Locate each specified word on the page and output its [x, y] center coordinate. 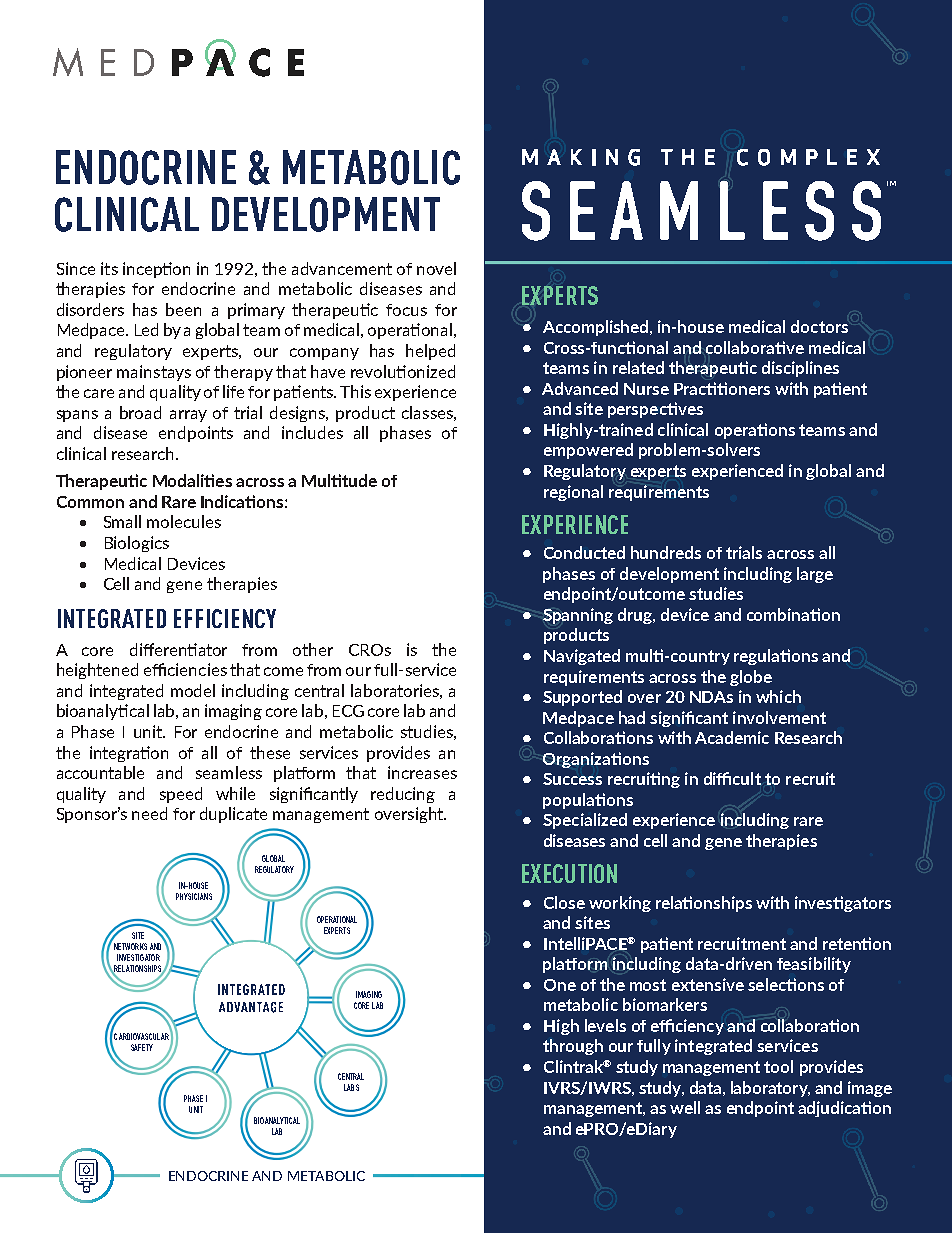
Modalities [192, 480]
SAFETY [142, 1047]
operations [755, 431]
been [183, 309]
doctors [819, 326]
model [193, 690]
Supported [582, 698]
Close [564, 902]
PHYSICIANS [194, 896]
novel [436, 268]
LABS [351, 1087]
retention [857, 943]
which [778, 696]
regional [573, 493]
